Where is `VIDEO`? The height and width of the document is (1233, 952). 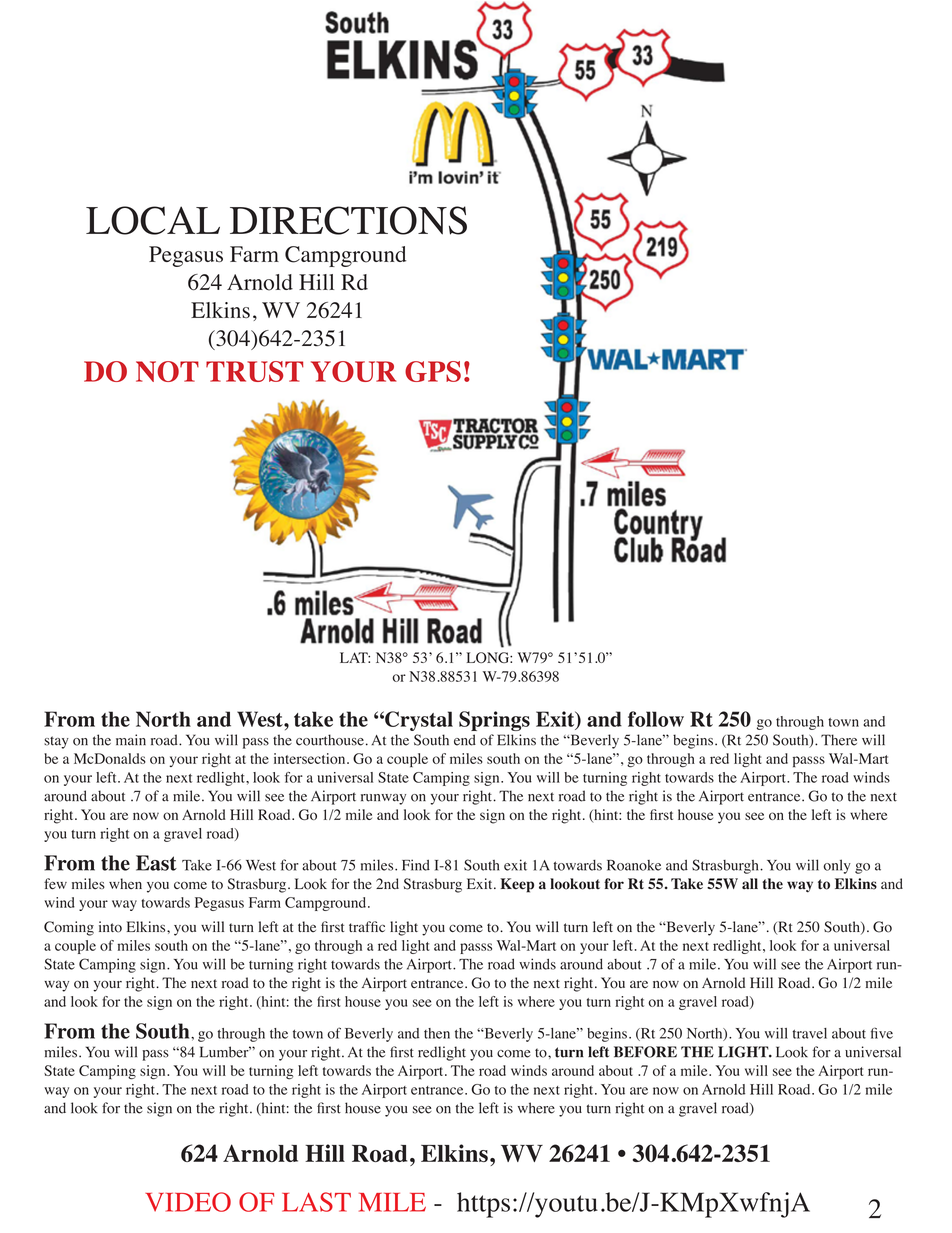 VIDEO is located at coordinates (188, 1202).
